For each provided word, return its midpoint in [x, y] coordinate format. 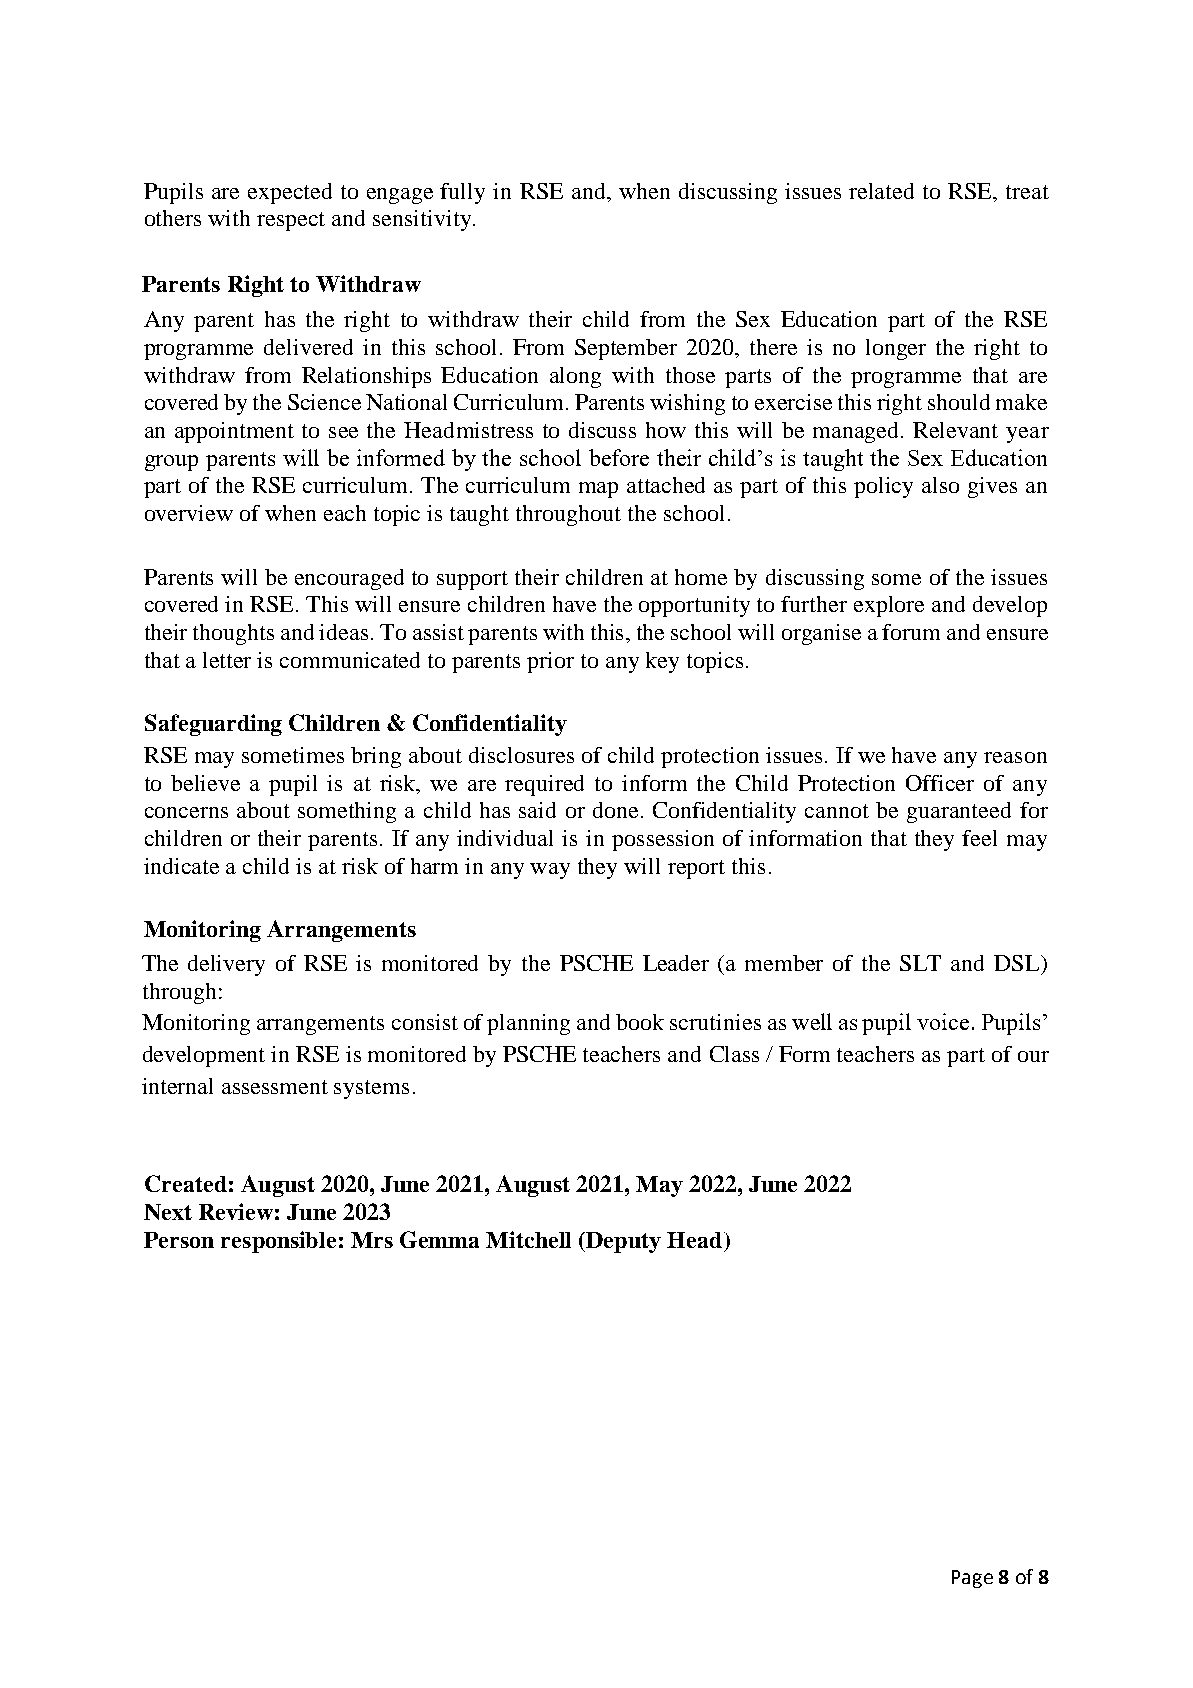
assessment [275, 1087]
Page [972, 1579]
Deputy [623, 1242]
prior [550, 662]
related [881, 191]
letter [227, 660]
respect [291, 221]
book [640, 1022]
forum [911, 632]
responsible [278, 1242]
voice [943, 1021]
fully [462, 193]
